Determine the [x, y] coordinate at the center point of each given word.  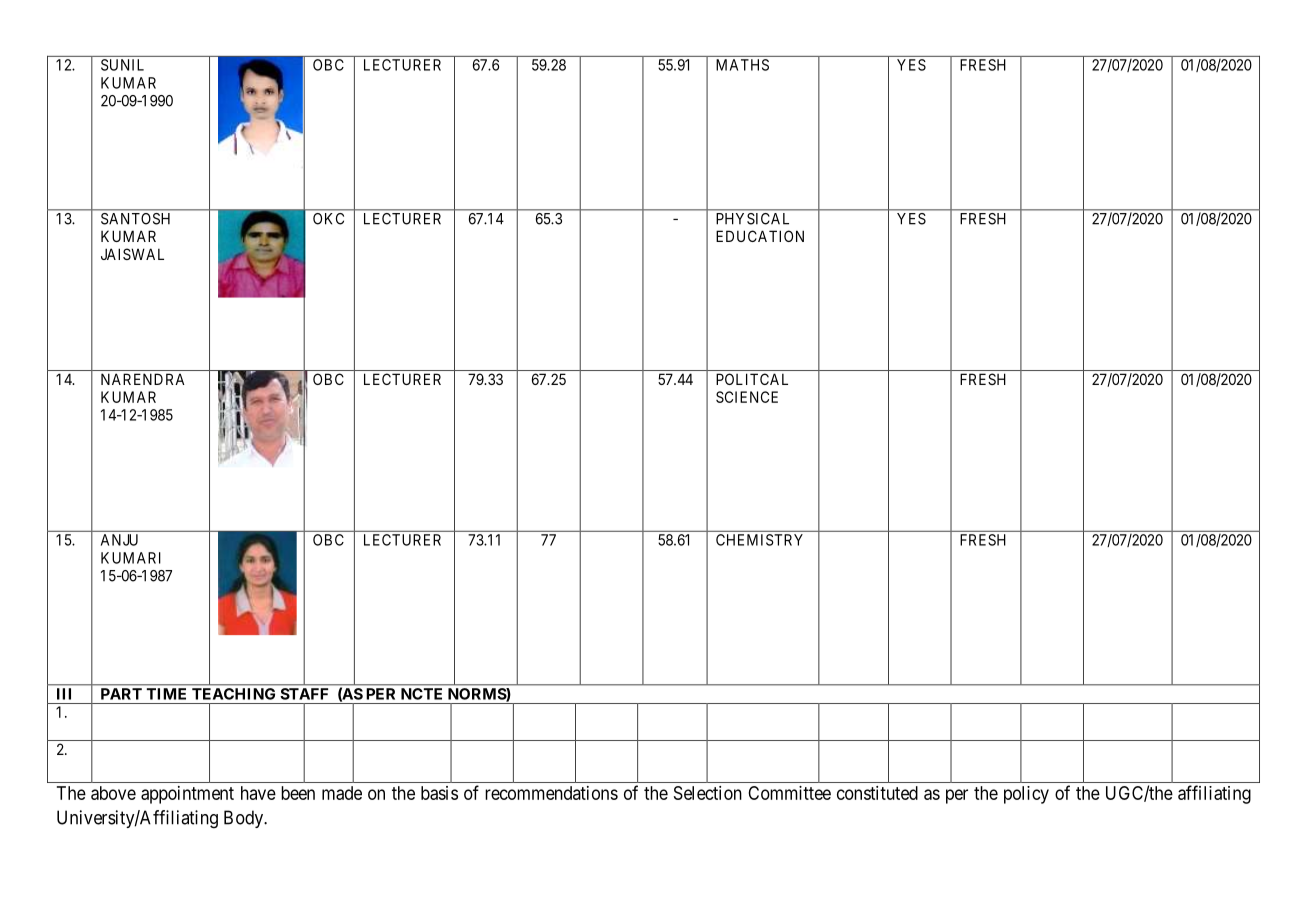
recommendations [551, 793]
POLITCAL [752, 379]
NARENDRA [143, 379]
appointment [187, 795]
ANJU [119, 540]
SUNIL [122, 65]
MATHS [742, 65]
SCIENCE [747, 397]
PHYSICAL [753, 219]
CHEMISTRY [759, 540]
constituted [877, 793]
